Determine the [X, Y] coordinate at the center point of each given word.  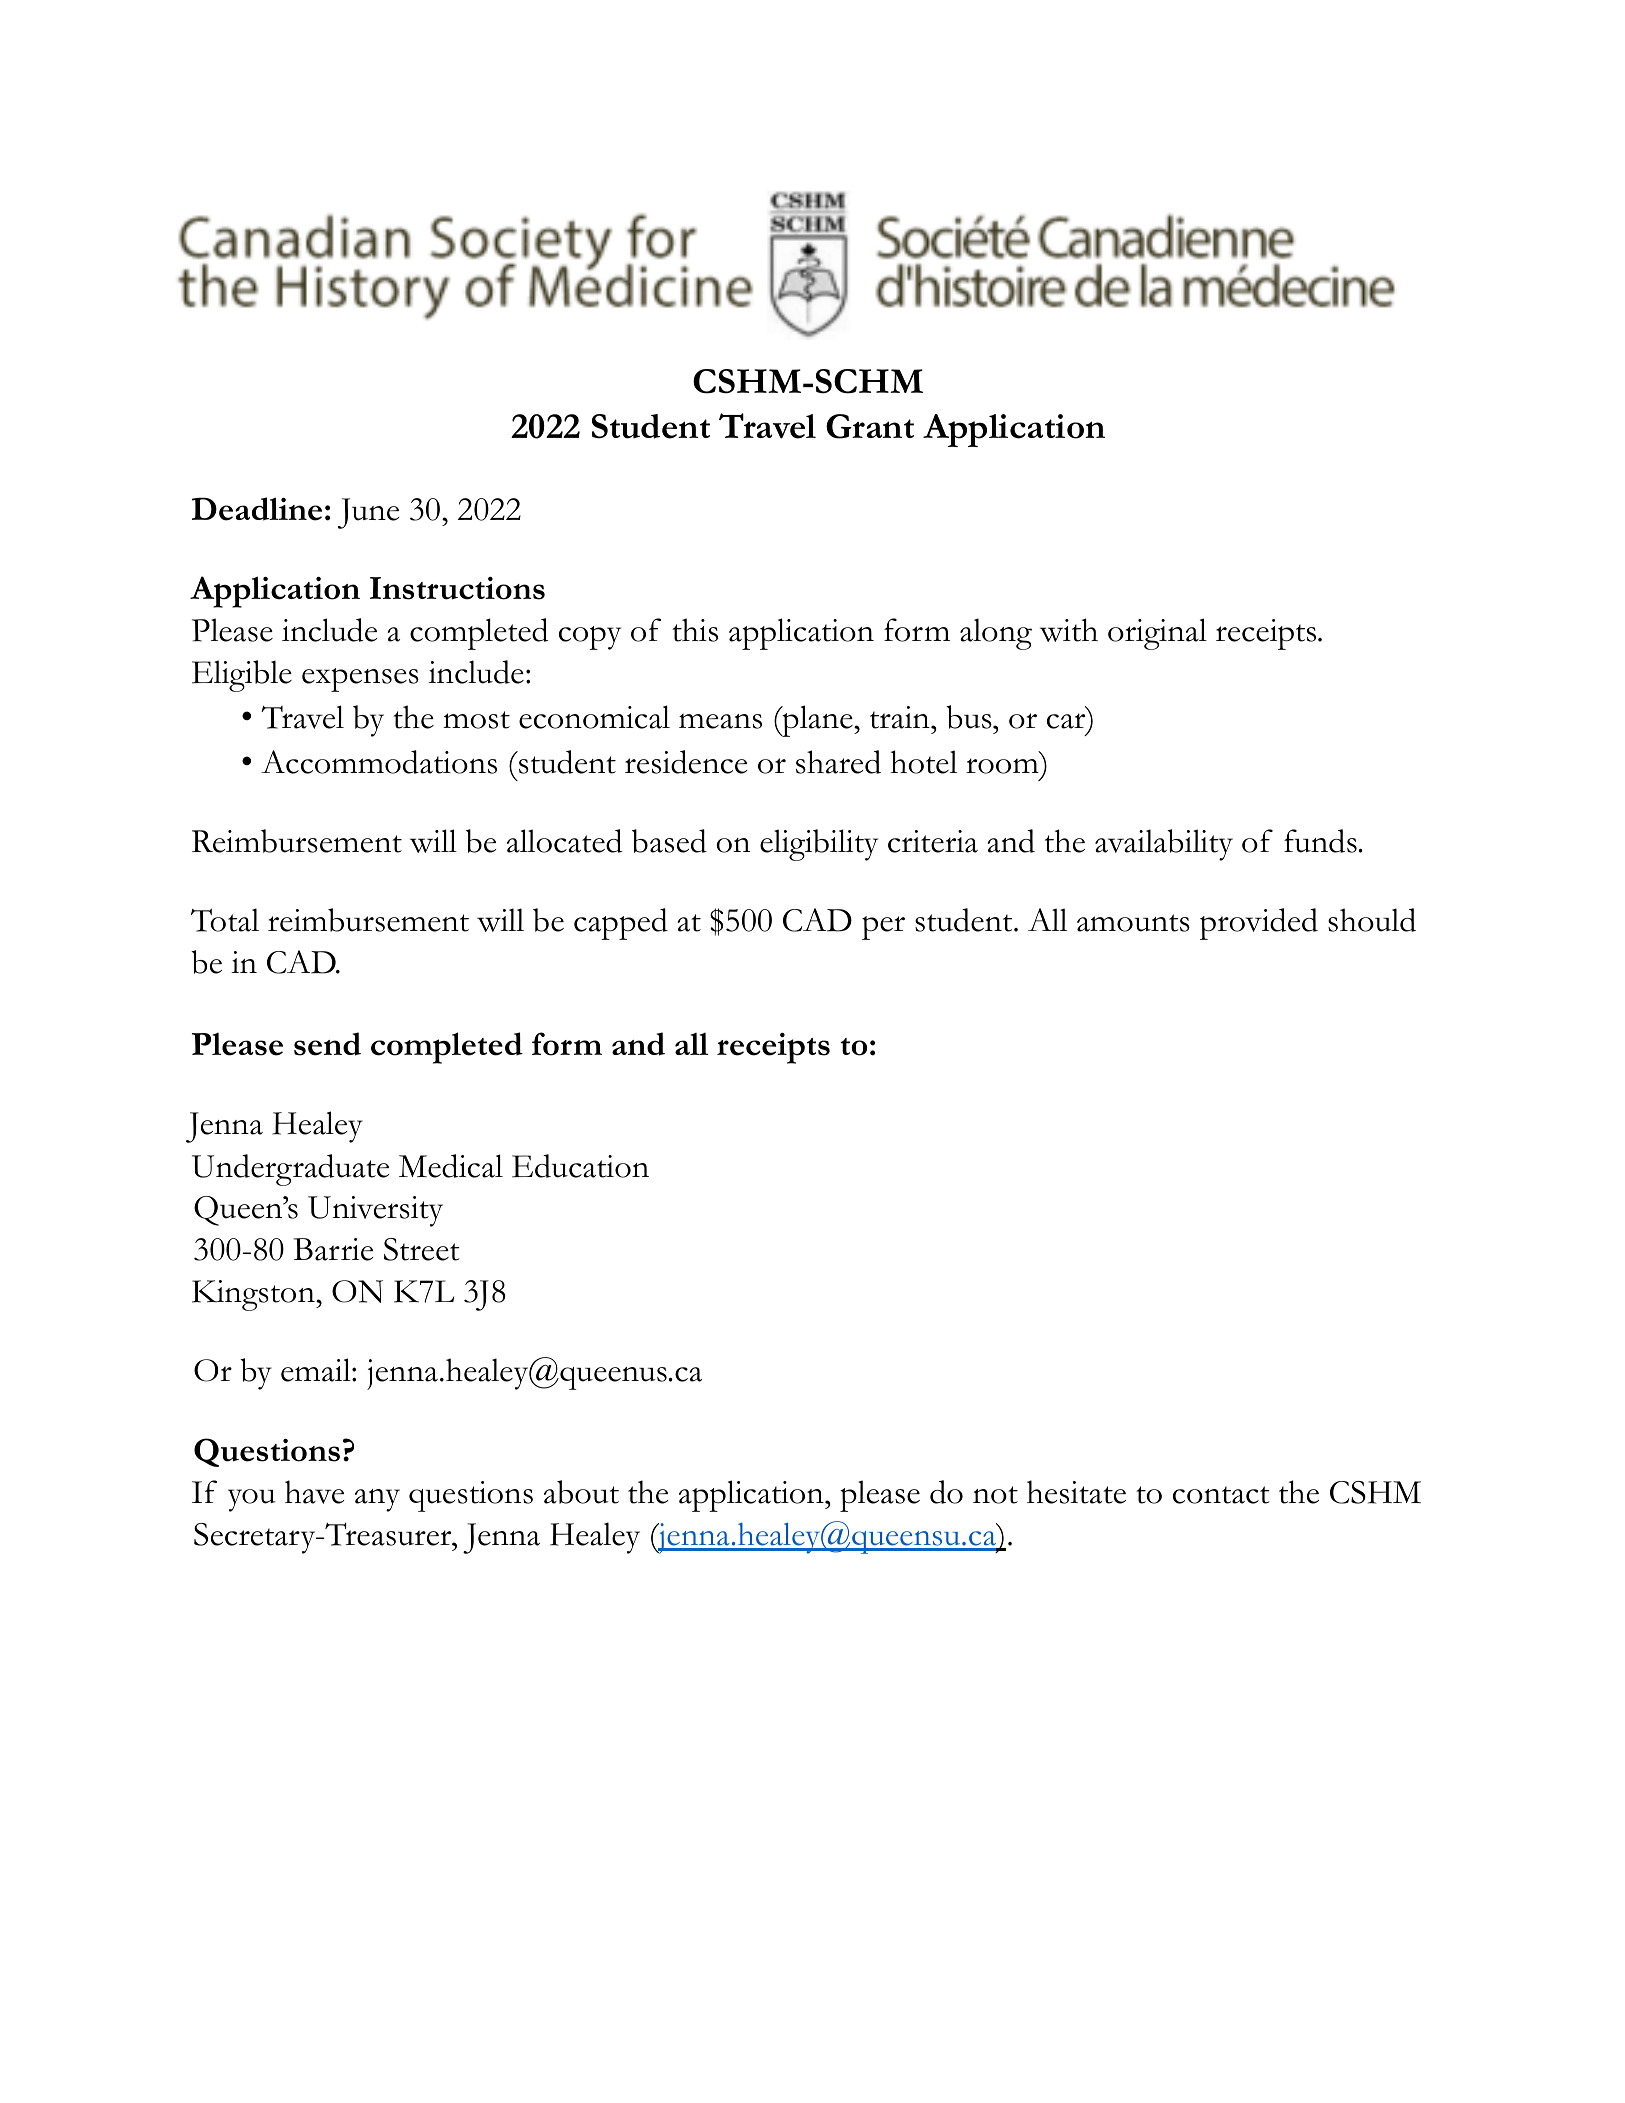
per [883, 928]
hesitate [1076, 1492]
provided [1259, 924]
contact [1221, 1495]
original [1157, 634]
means [720, 721]
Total [225, 920]
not [995, 1495]
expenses [360, 680]
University [375, 1211]
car [1066, 721]
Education [580, 1166]
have [314, 1492]
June [368, 513]
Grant [870, 426]
